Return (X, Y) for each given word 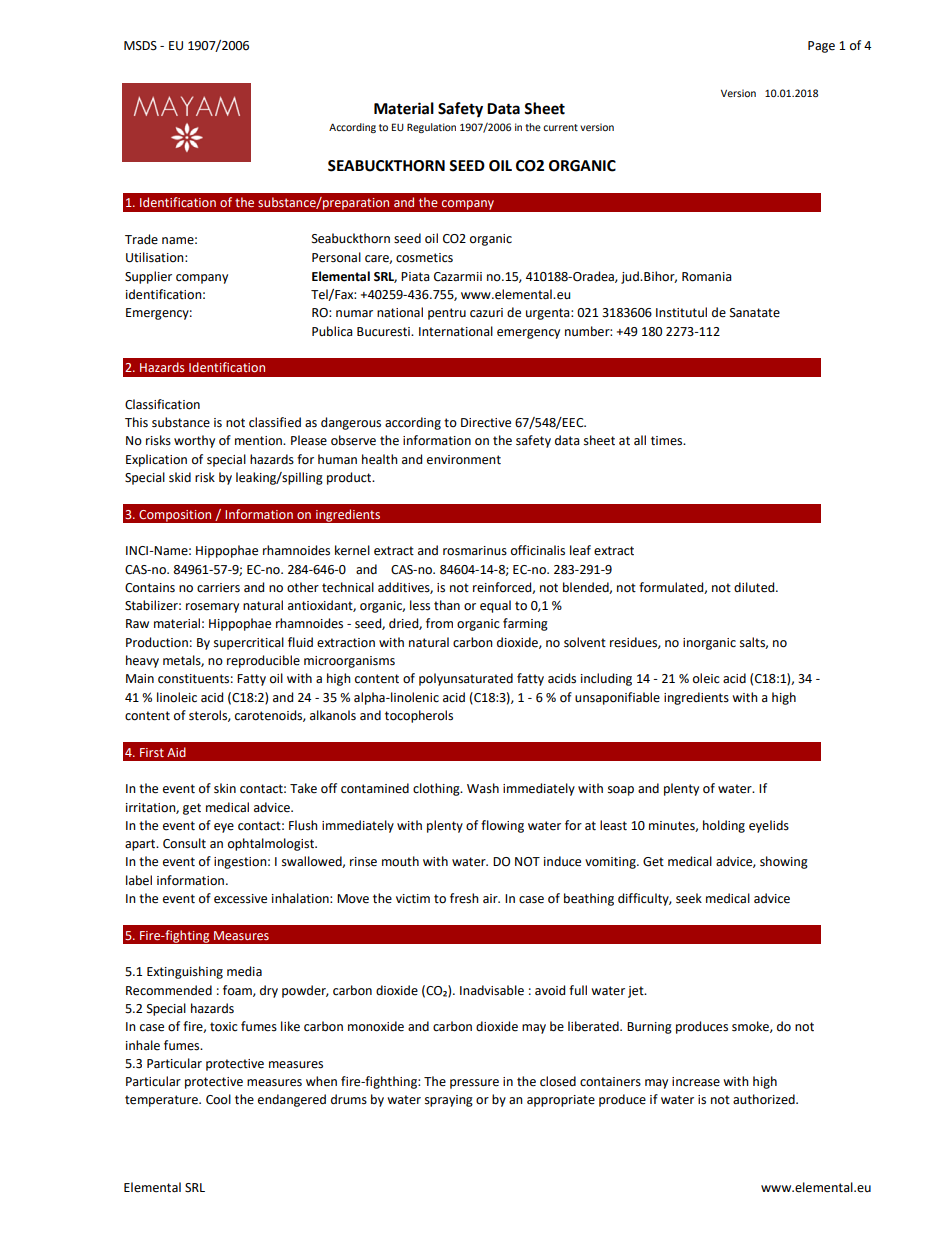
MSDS (140, 46)
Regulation (431, 128)
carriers (218, 588)
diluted (755, 587)
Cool (218, 1099)
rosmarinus (475, 551)
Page (821, 47)
